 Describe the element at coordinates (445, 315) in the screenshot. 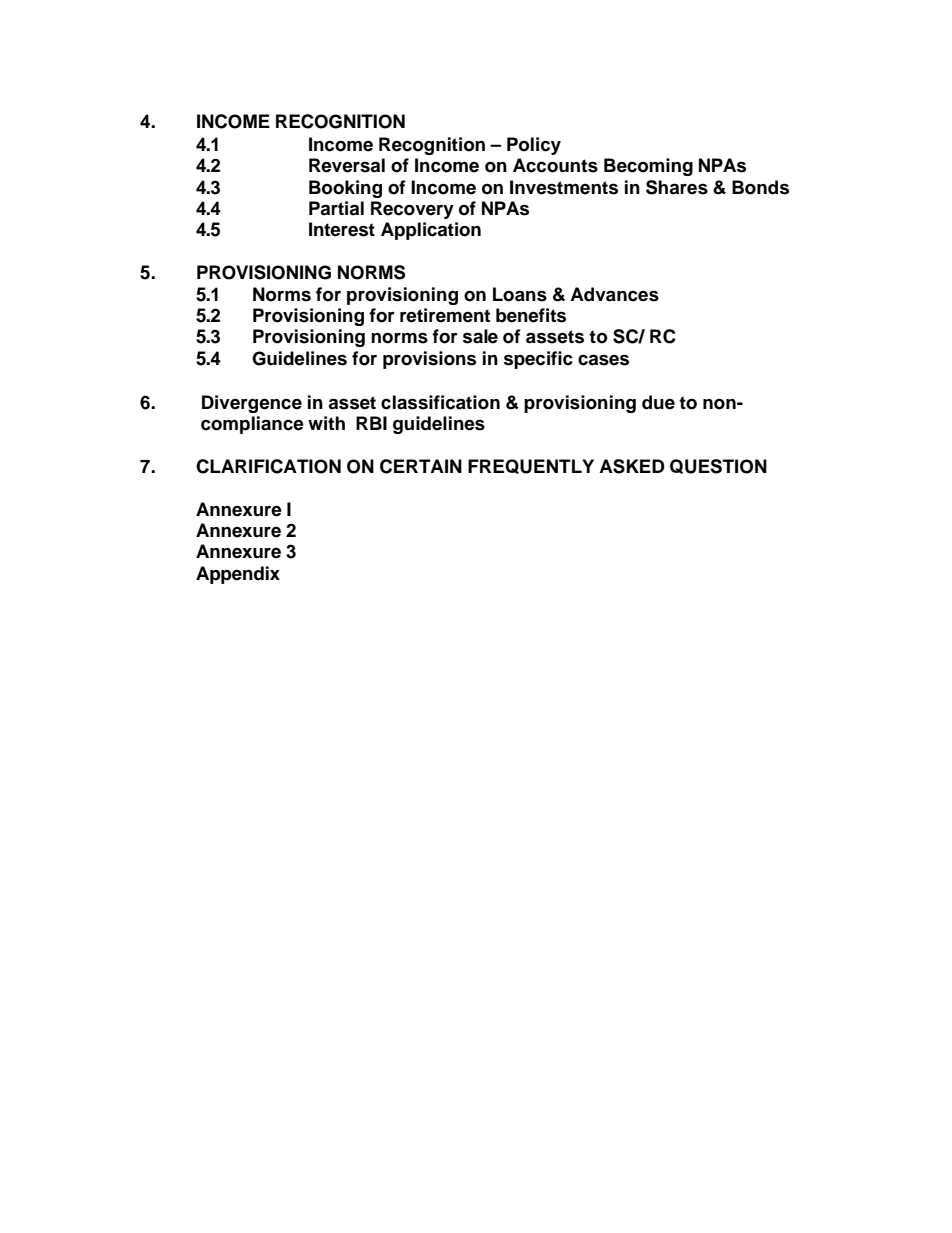

I see `retirement` at that location.
